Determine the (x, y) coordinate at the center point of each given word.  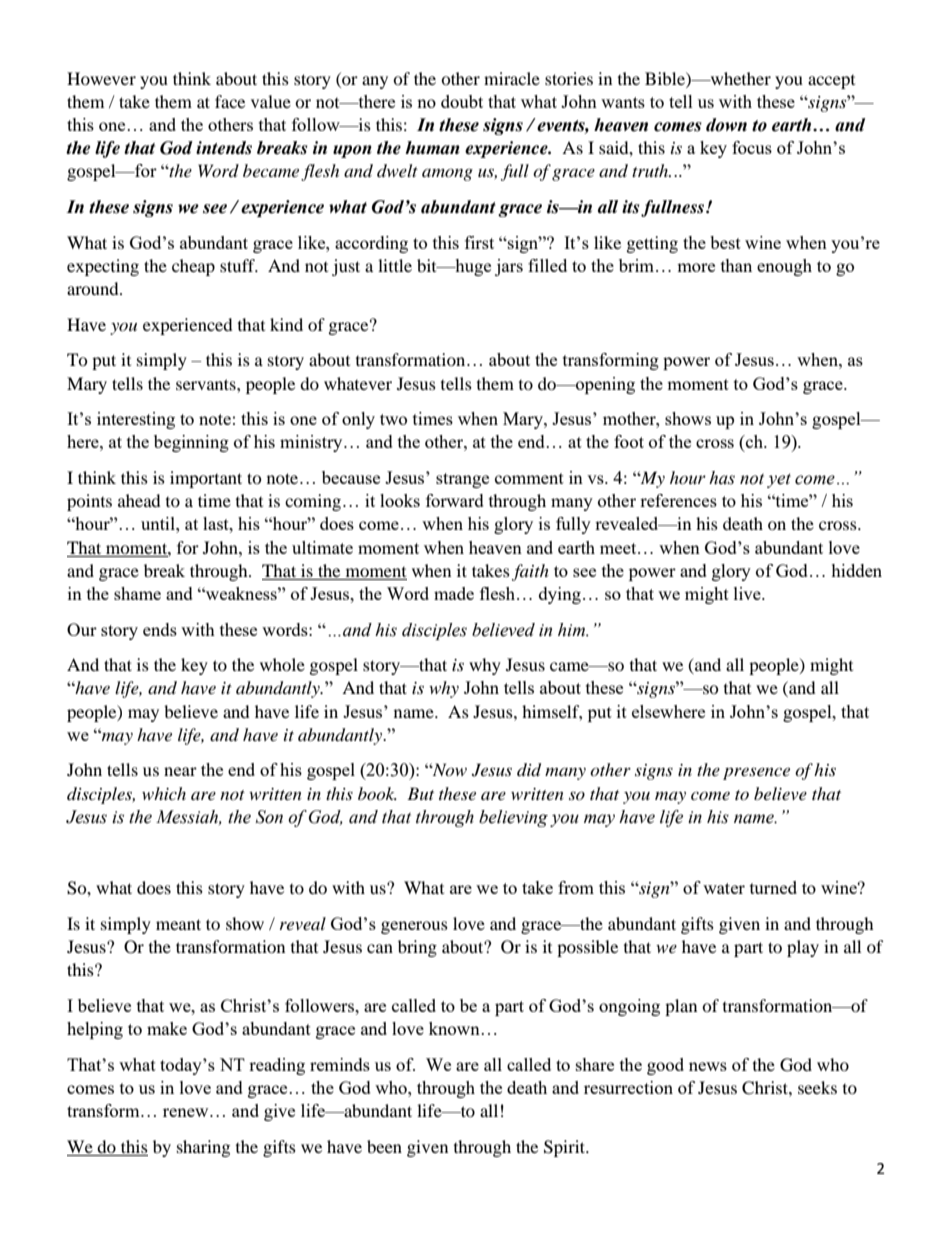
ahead (139, 500)
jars (509, 267)
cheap (193, 267)
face (230, 101)
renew (187, 1112)
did (529, 770)
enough (784, 267)
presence (756, 773)
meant (178, 924)
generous (414, 927)
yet (779, 480)
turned (773, 887)
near (180, 771)
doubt (462, 101)
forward (455, 500)
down (726, 125)
